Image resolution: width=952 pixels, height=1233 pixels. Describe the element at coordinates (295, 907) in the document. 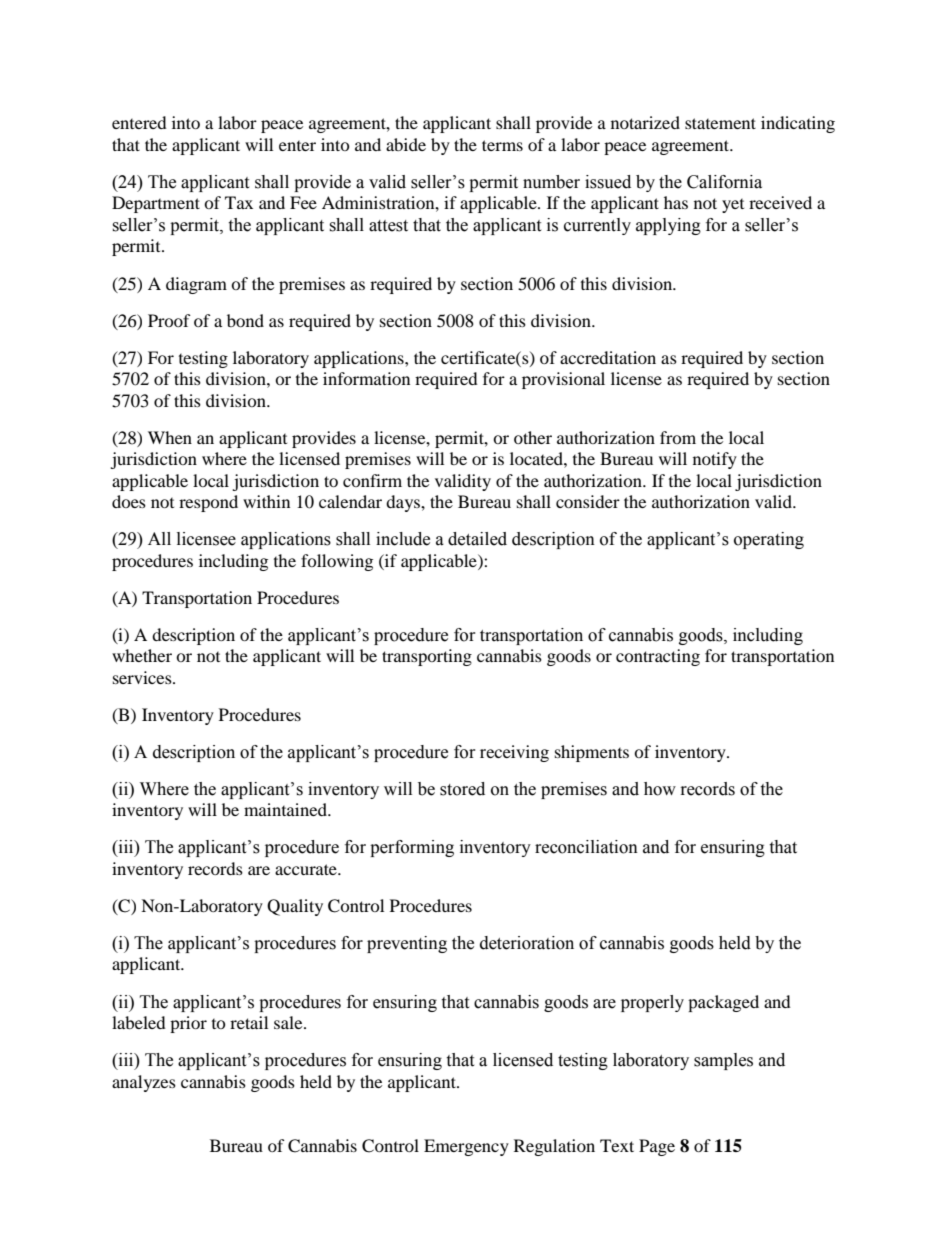

I see `Quality` at that location.
